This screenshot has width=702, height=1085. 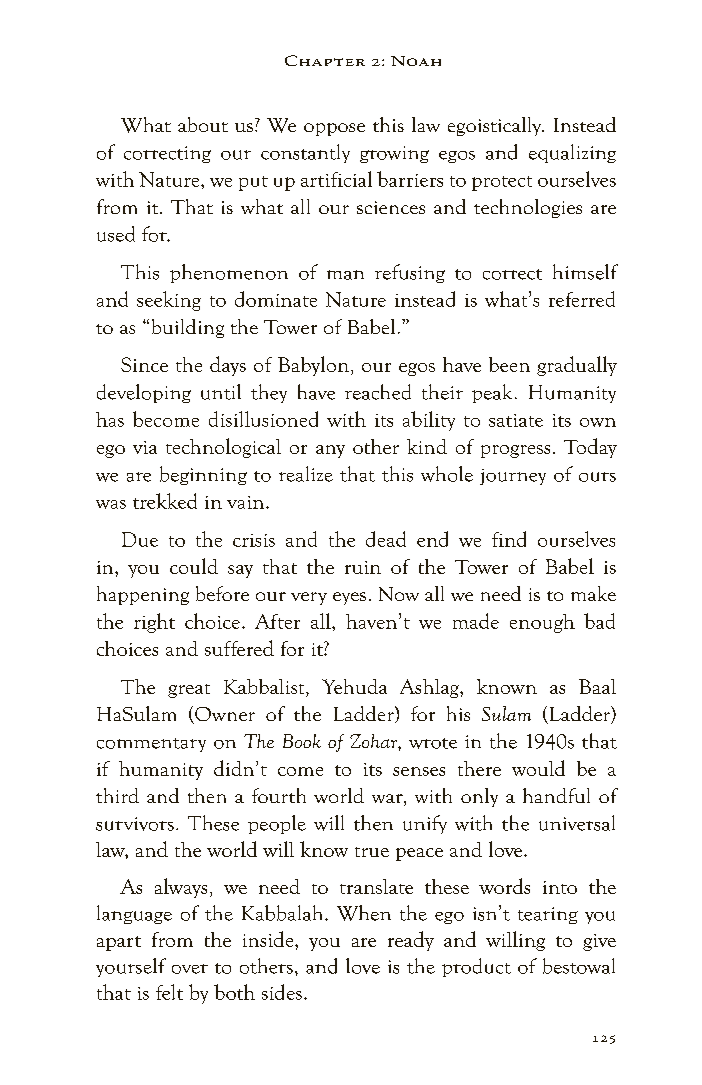 I want to click on any, so click(x=330, y=451).
